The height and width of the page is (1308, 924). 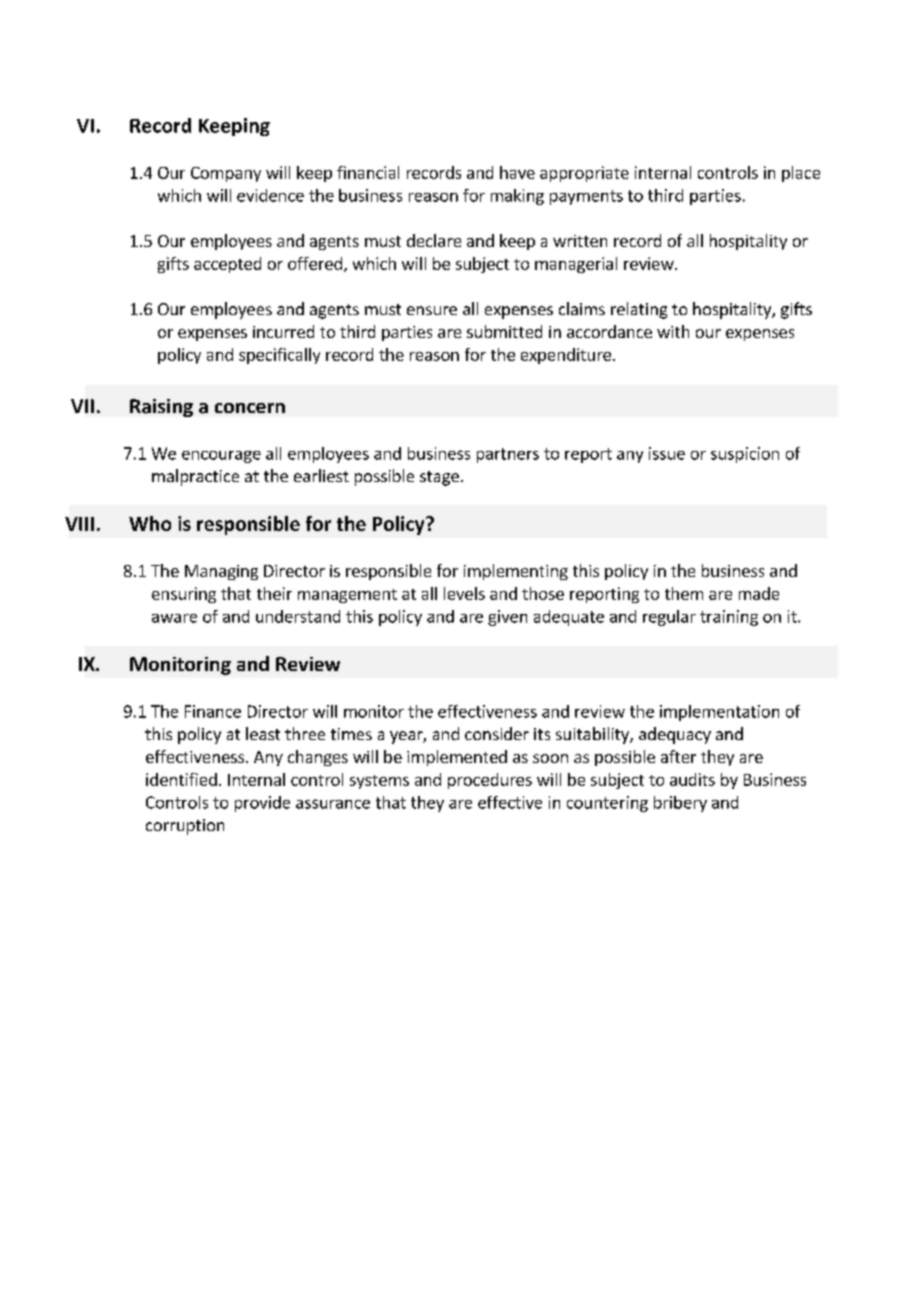 I want to click on place, so click(x=801, y=174).
